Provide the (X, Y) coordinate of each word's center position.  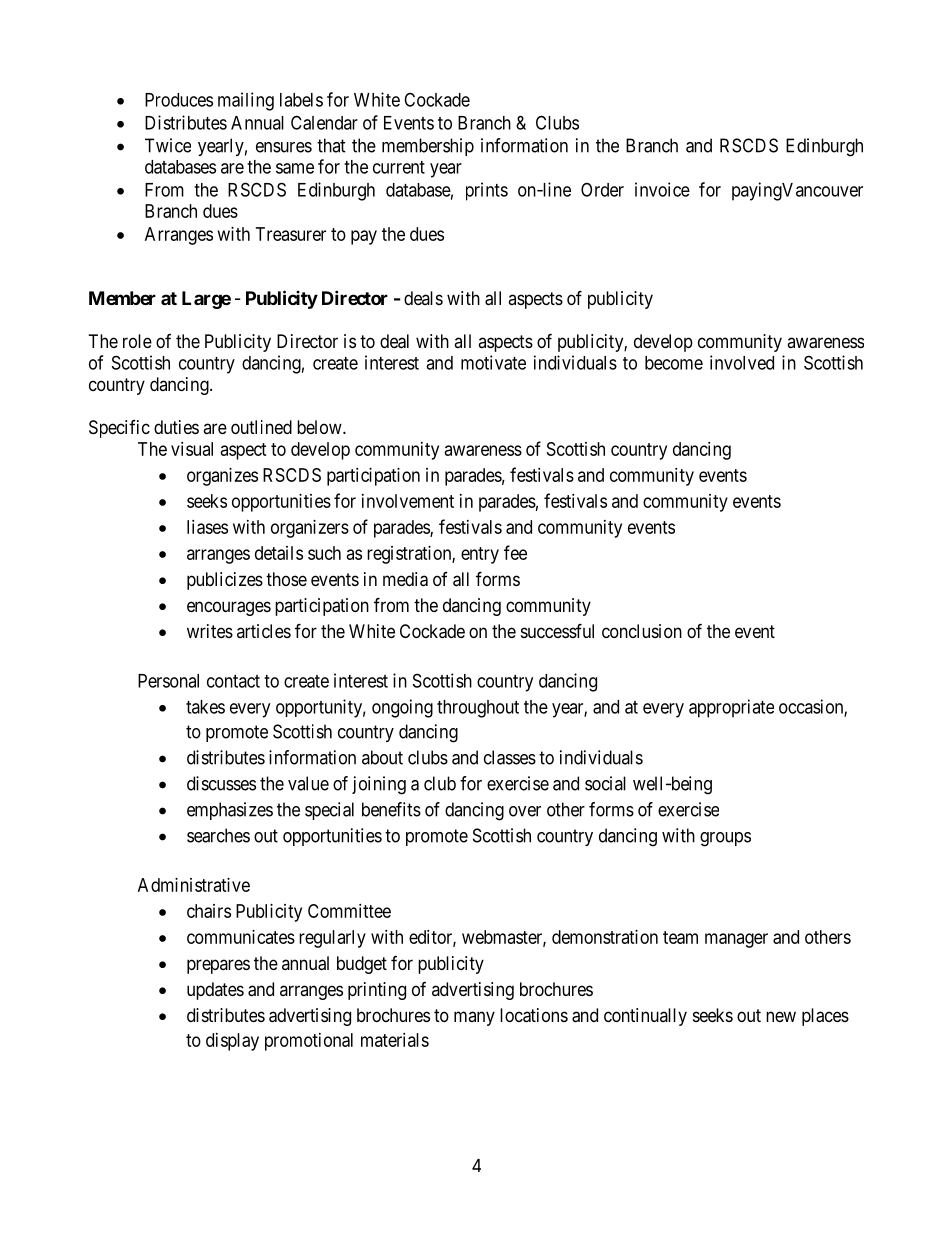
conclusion (642, 631)
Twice (168, 145)
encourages (229, 608)
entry (480, 555)
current (399, 167)
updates (215, 991)
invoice (662, 189)
